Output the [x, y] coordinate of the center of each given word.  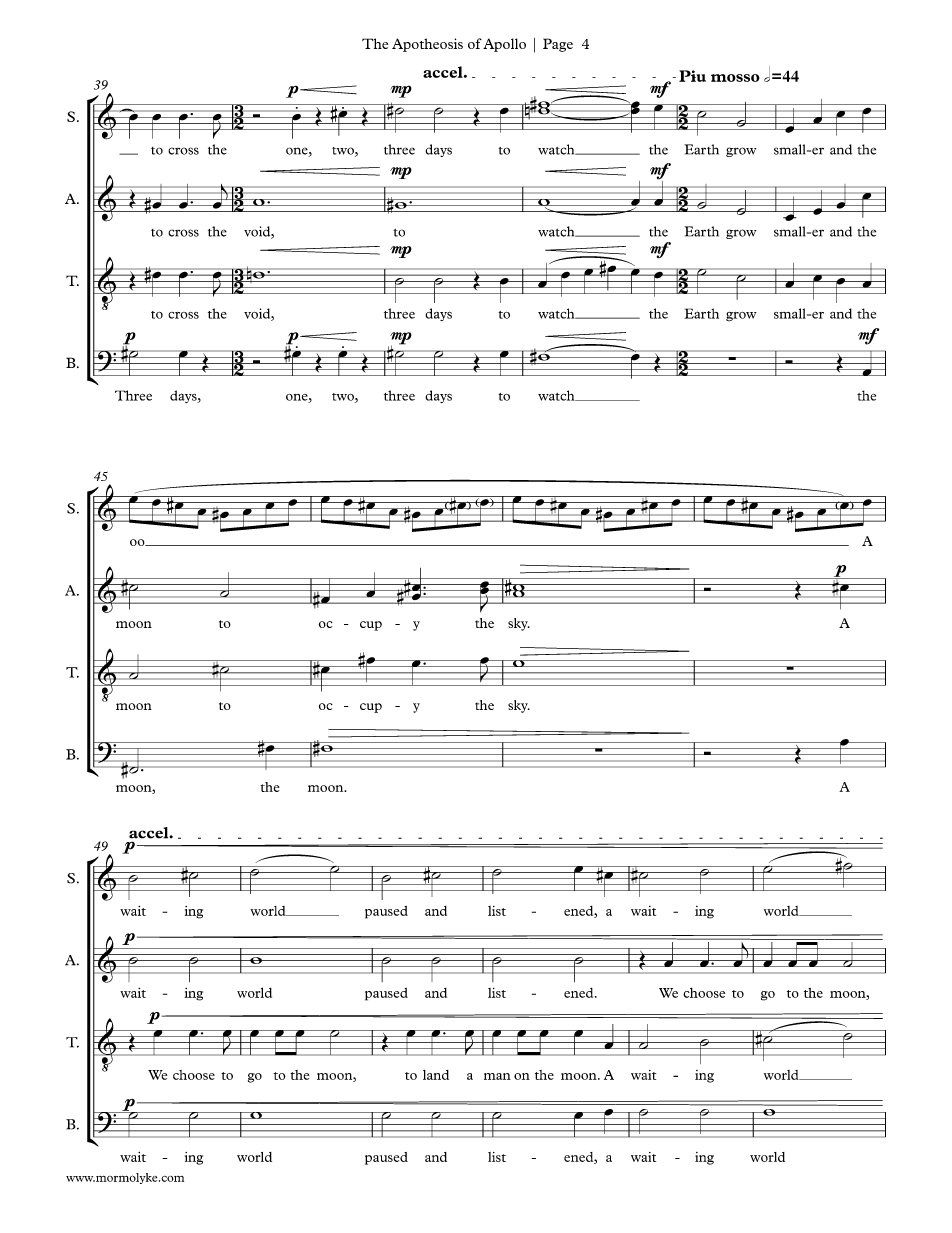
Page [558, 45]
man [497, 1076]
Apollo [504, 45]
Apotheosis [427, 45]
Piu [692, 76]
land [436, 1075]
